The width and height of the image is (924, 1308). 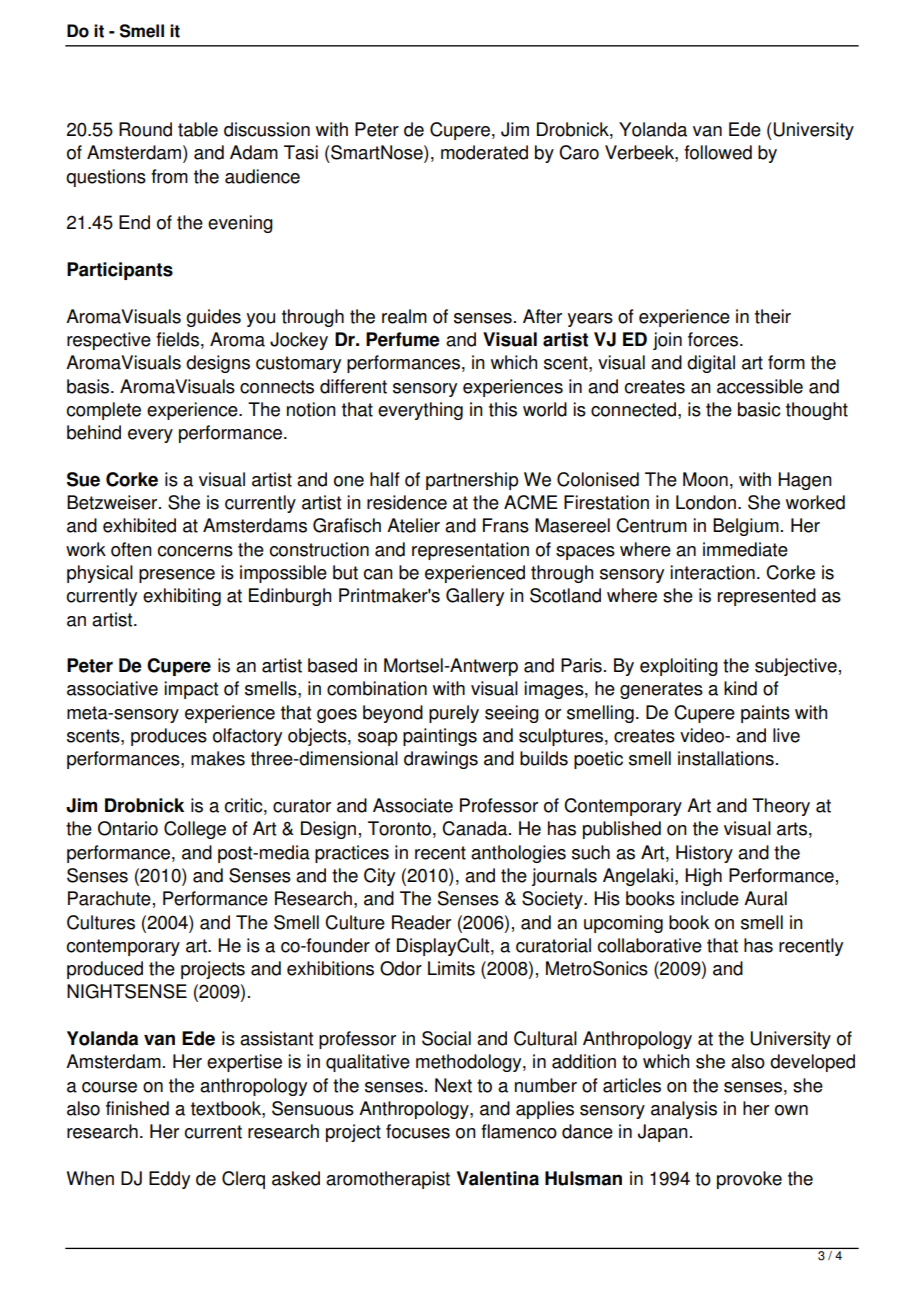 What do you see at coordinates (454, 714) in the image?
I see `purely` at bounding box center [454, 714].
